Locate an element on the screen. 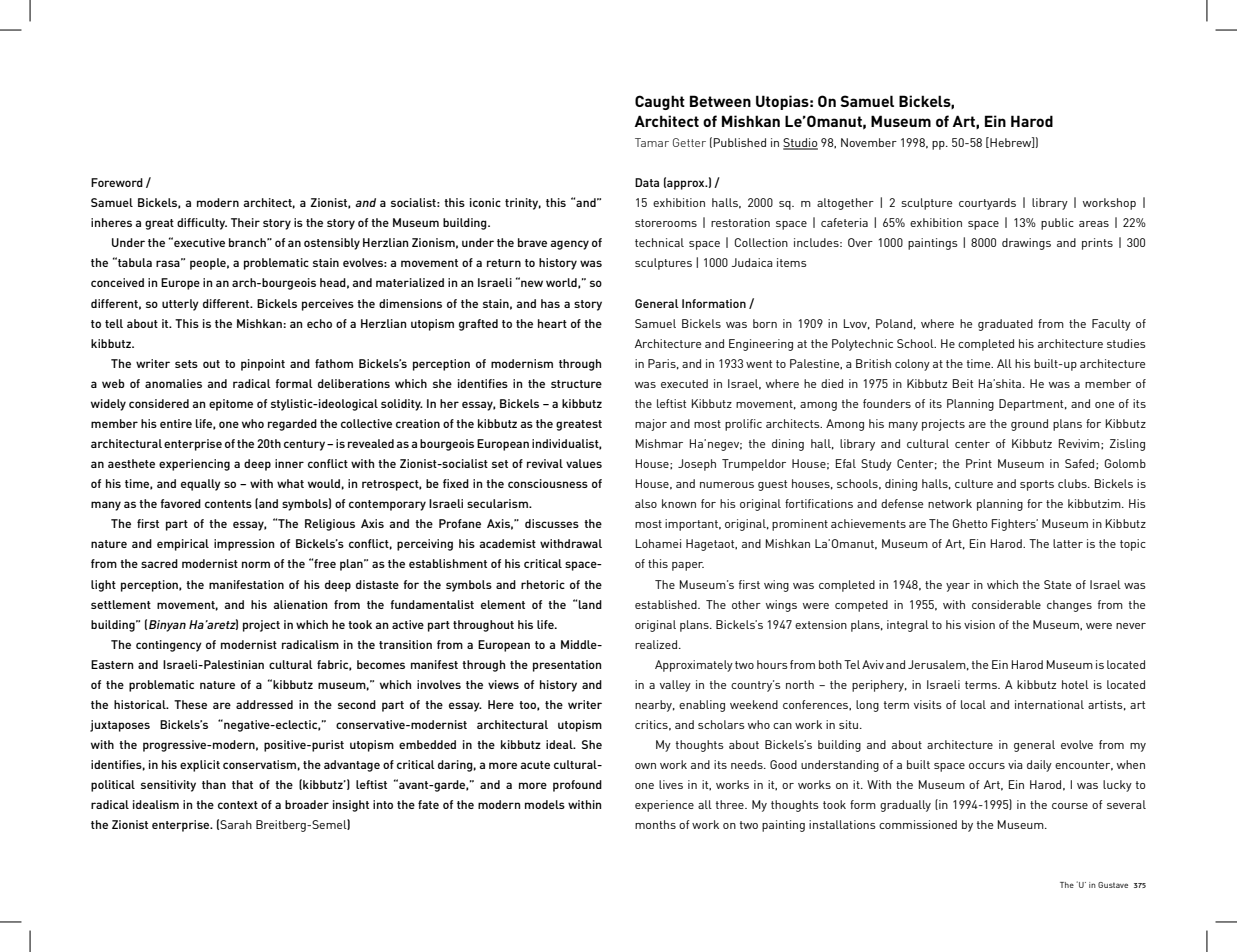 This screenshot has height=952, width=1237. context is located at coordinates (238, 805).
